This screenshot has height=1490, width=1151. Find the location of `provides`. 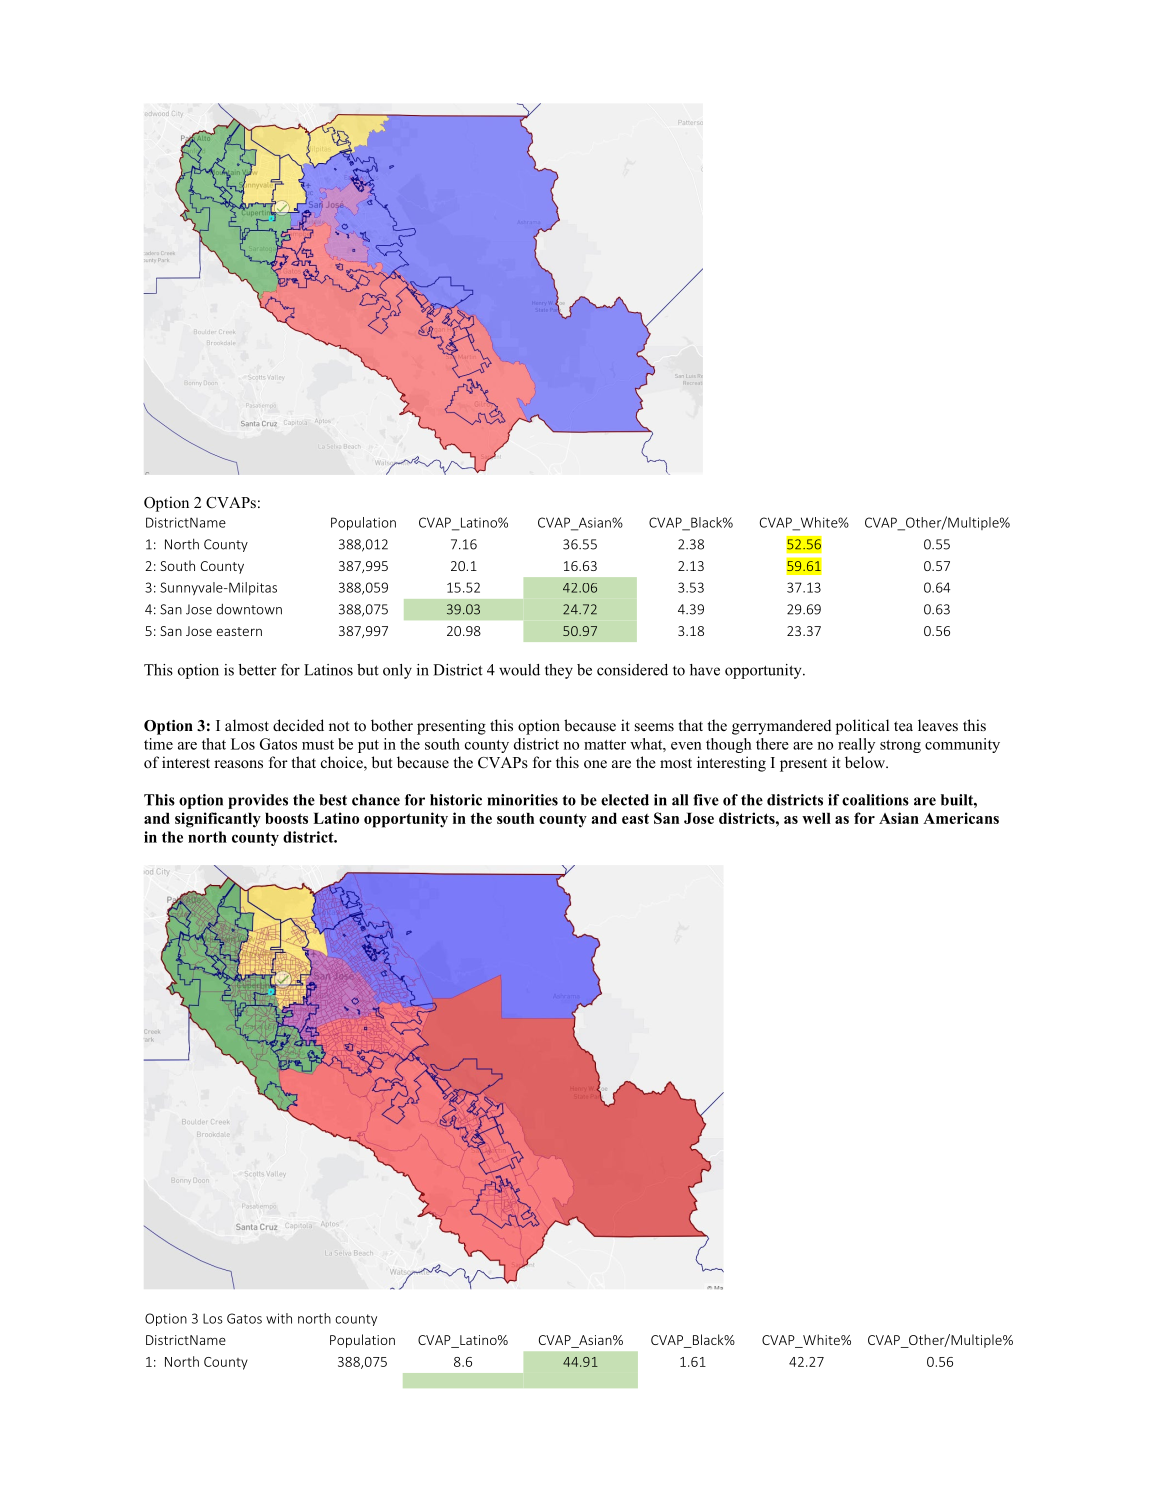

provides is located at coordinates (258, 801).
